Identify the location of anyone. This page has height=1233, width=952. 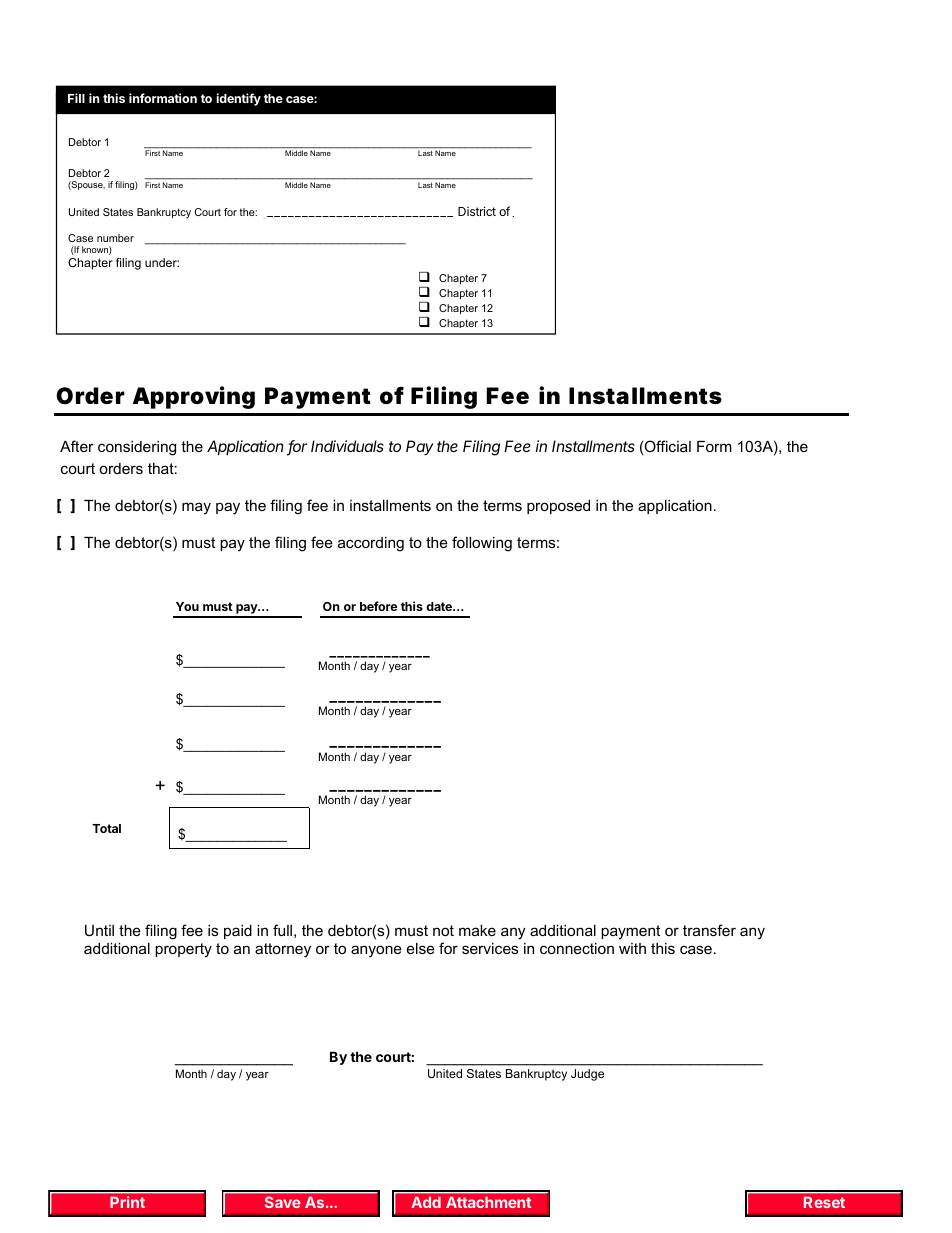
(376, 951).
